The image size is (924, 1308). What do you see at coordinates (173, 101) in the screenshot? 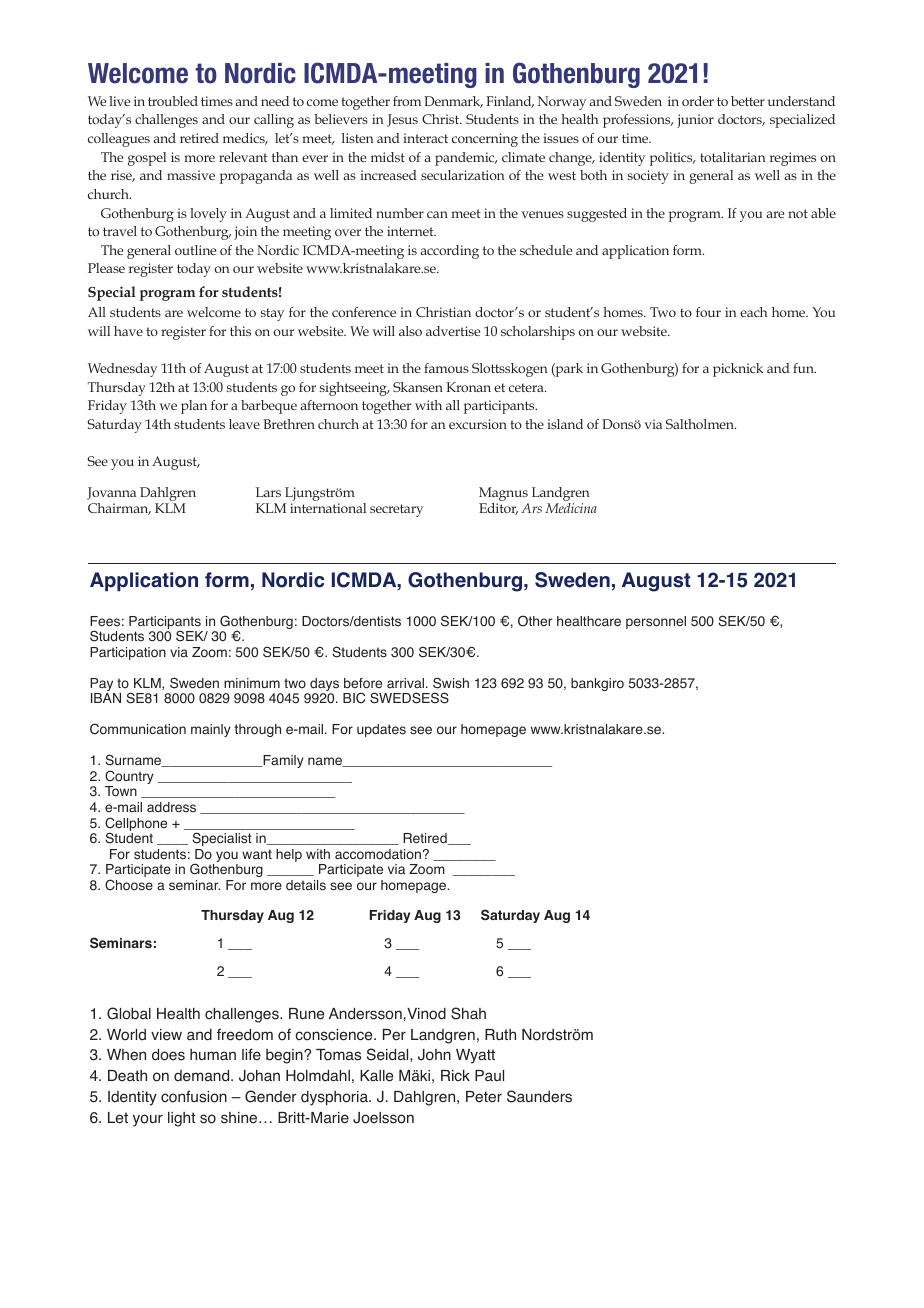
I see `troubled` at bounding box center [173, 101].
